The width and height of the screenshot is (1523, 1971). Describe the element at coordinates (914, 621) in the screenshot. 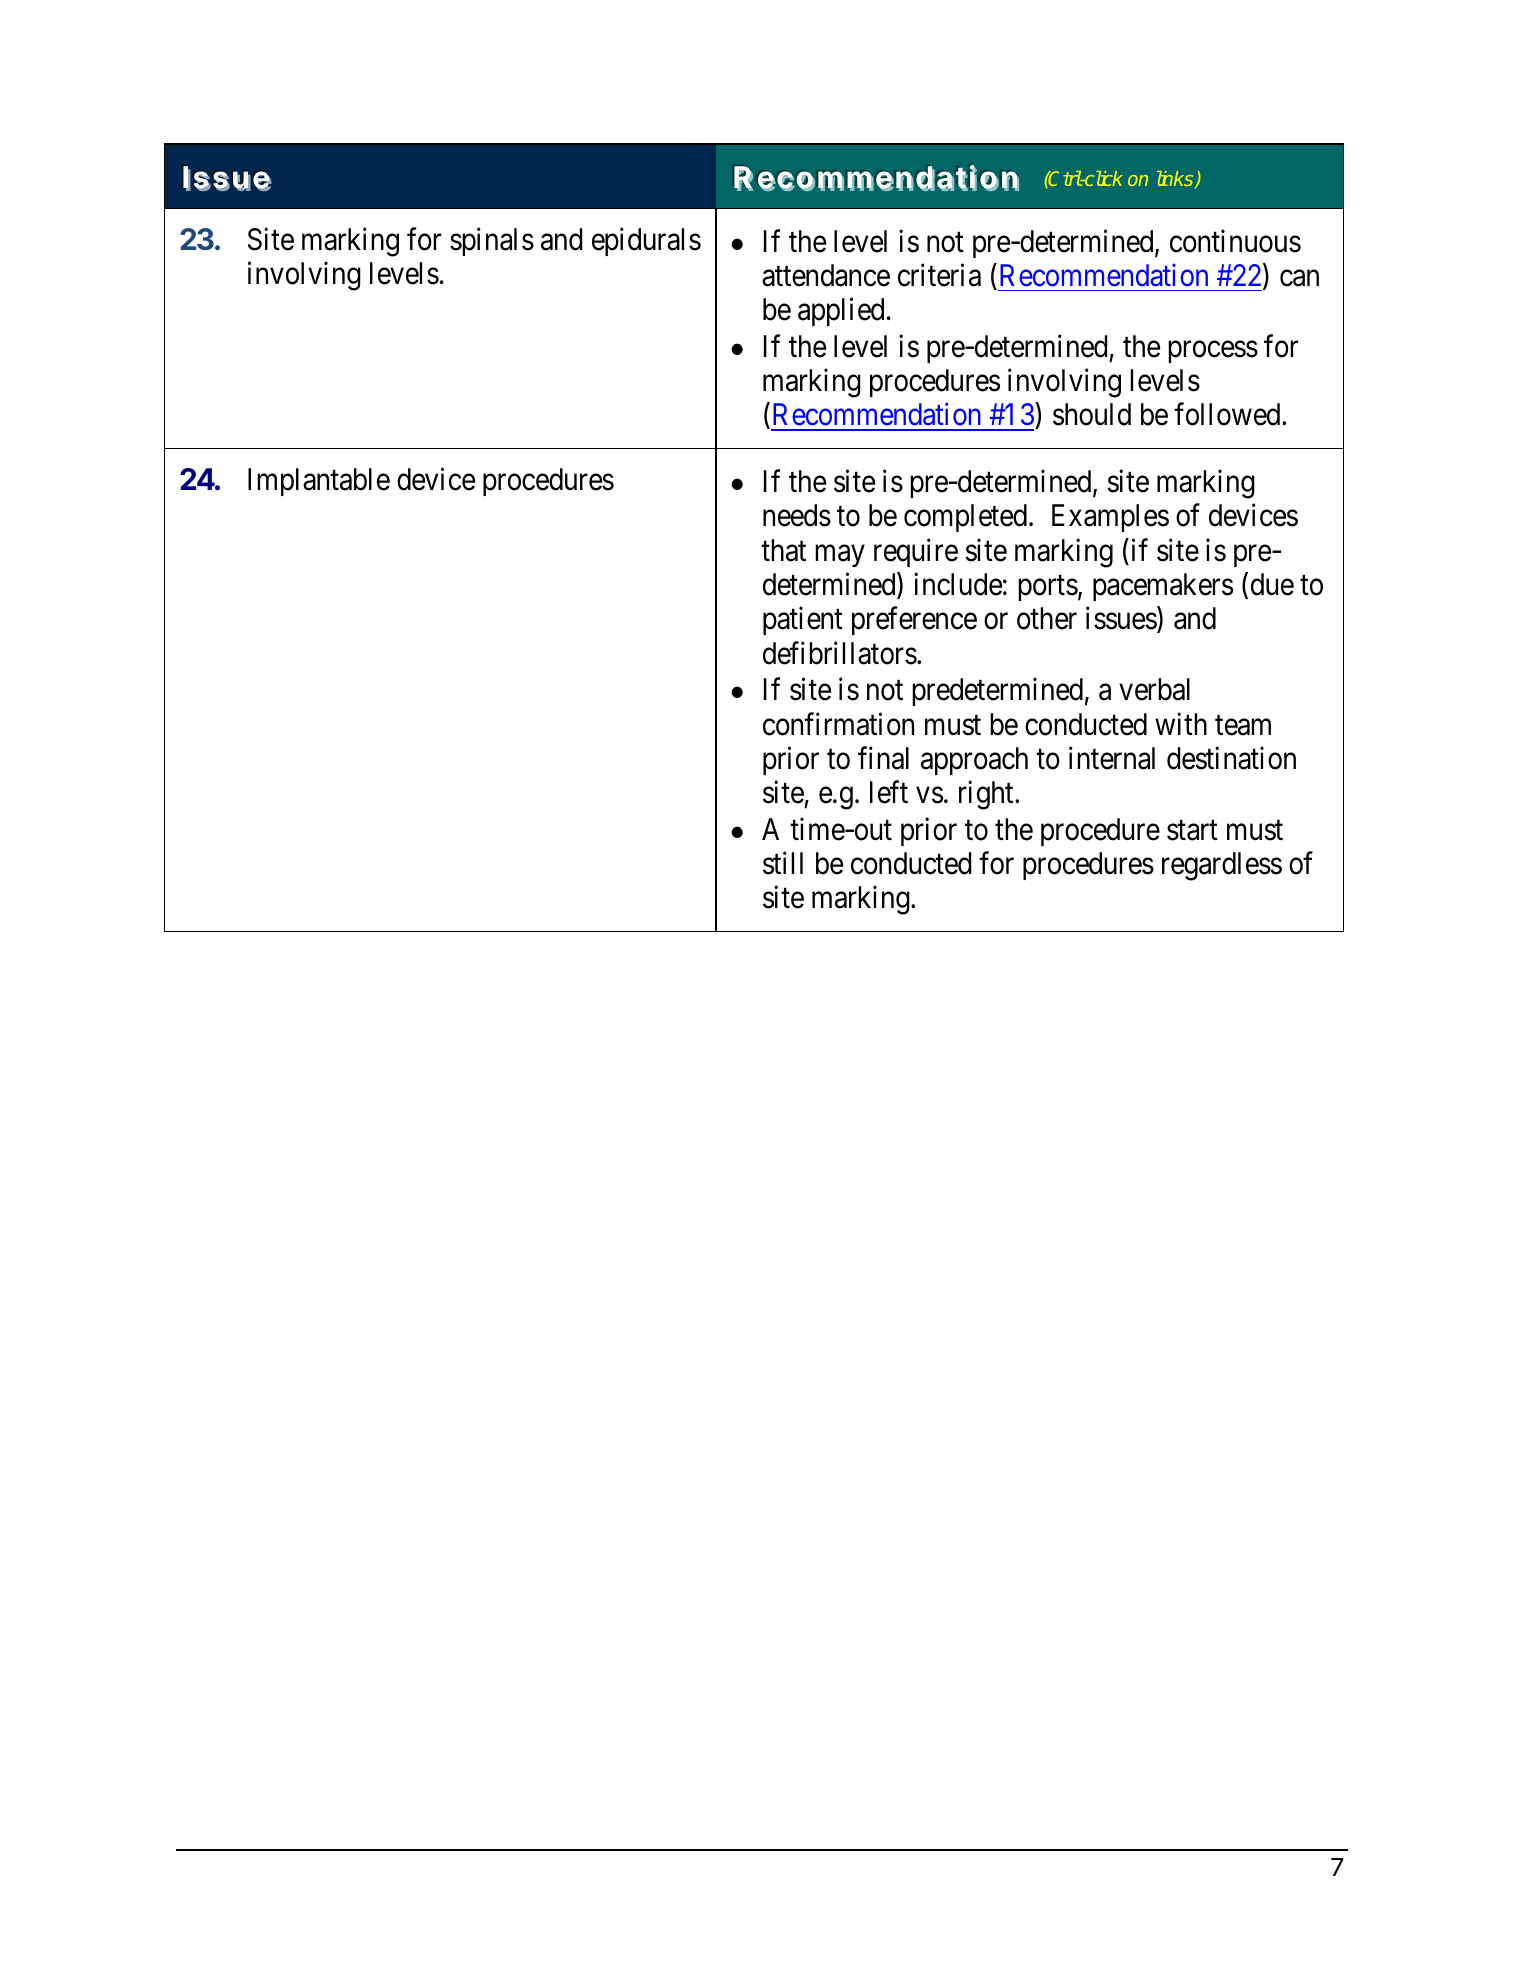

I see `preference` at that location.
